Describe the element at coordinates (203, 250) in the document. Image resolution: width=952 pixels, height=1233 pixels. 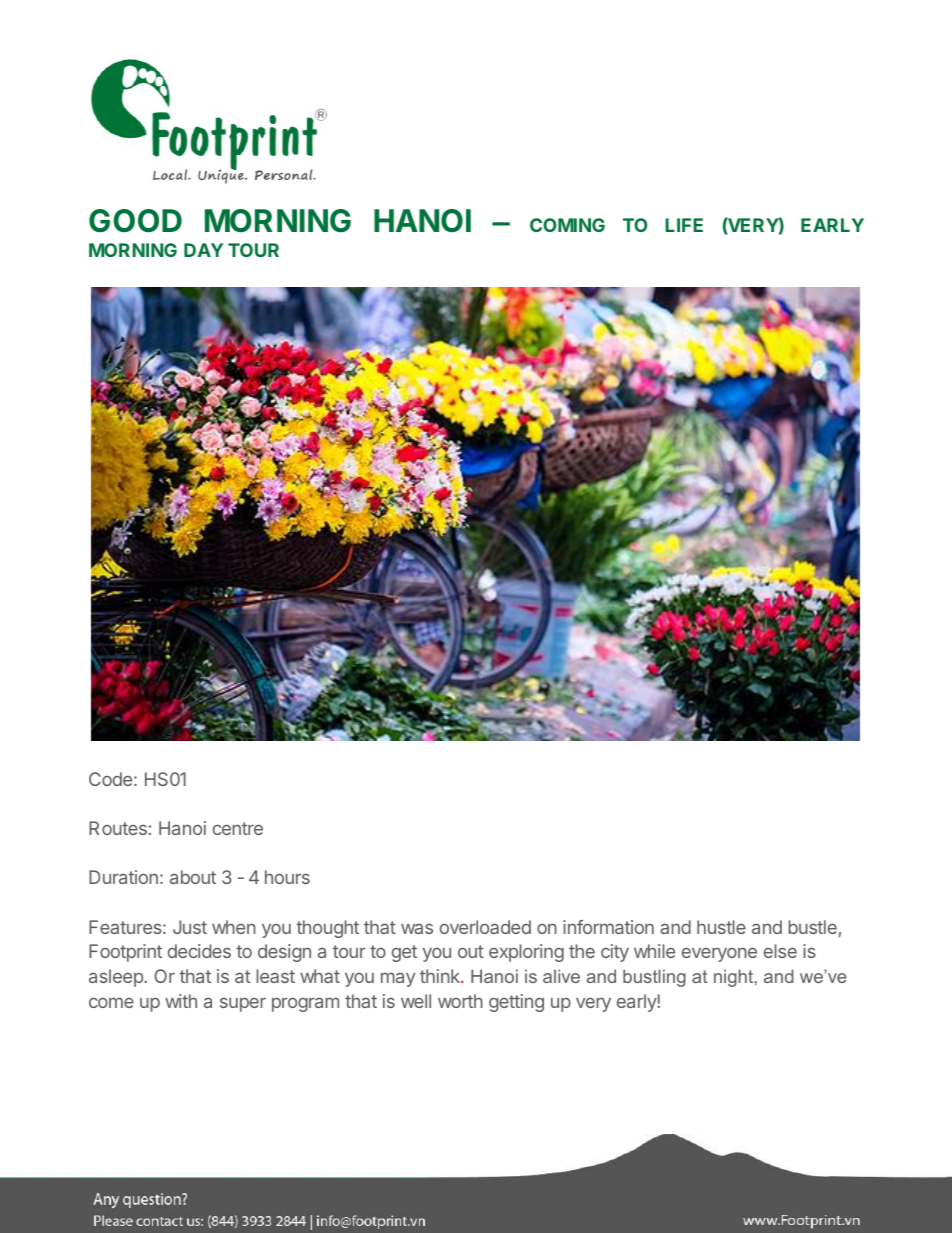
I see `DAY` at that location.
